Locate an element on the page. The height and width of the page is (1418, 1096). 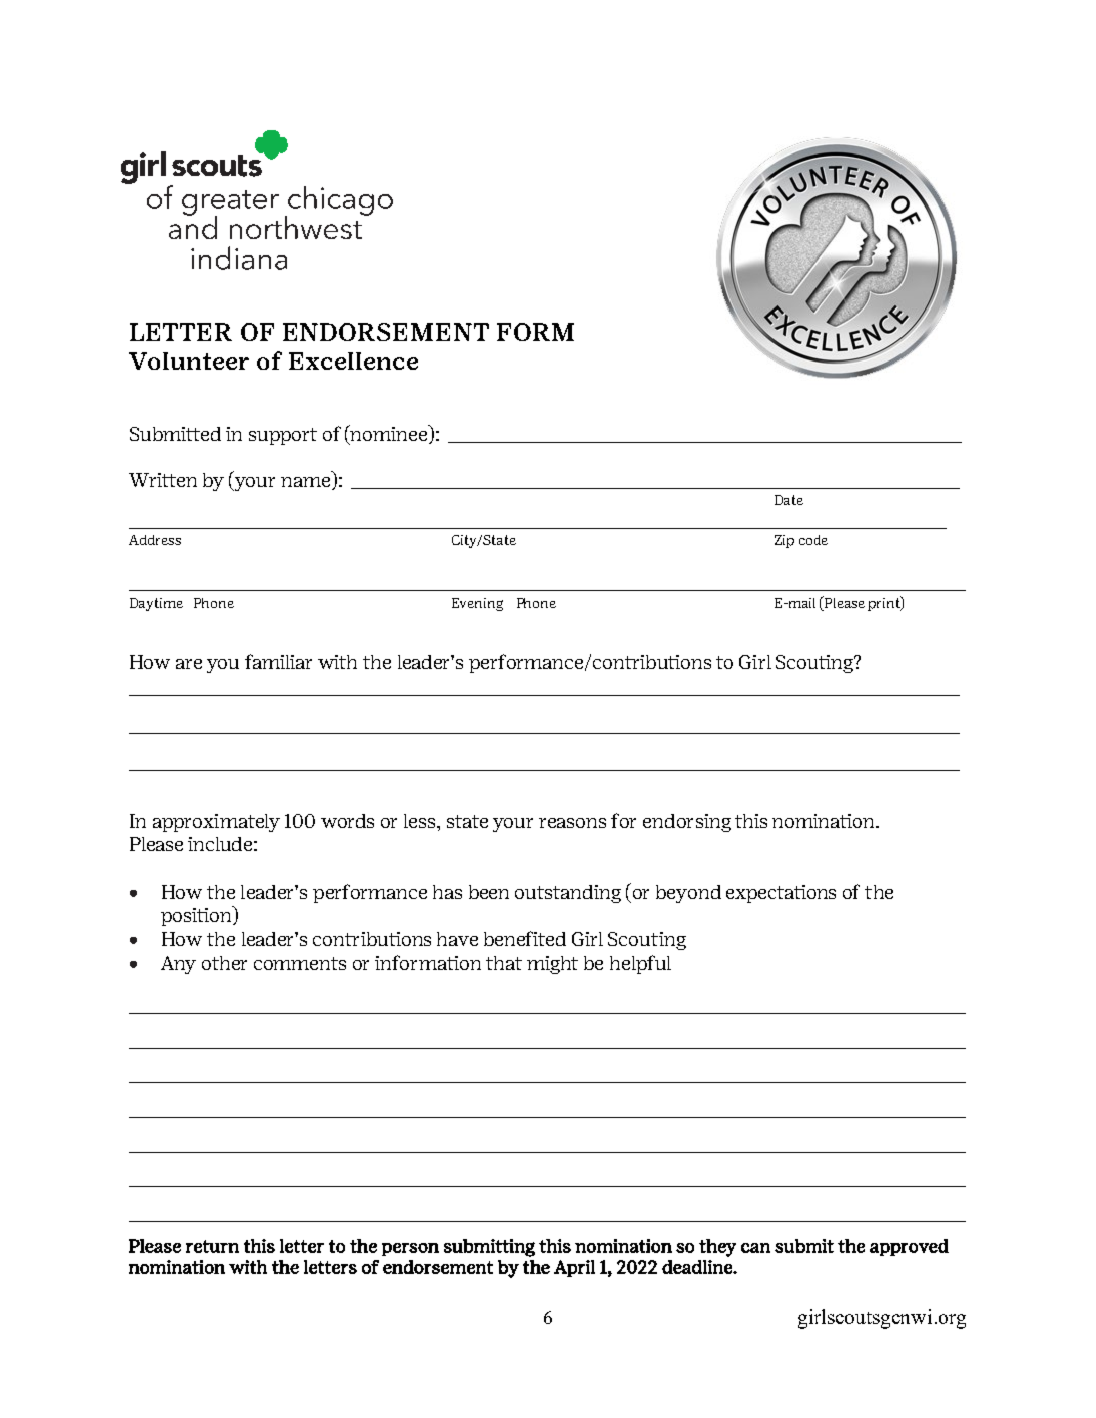
print is located at coordinates (885, 603).
